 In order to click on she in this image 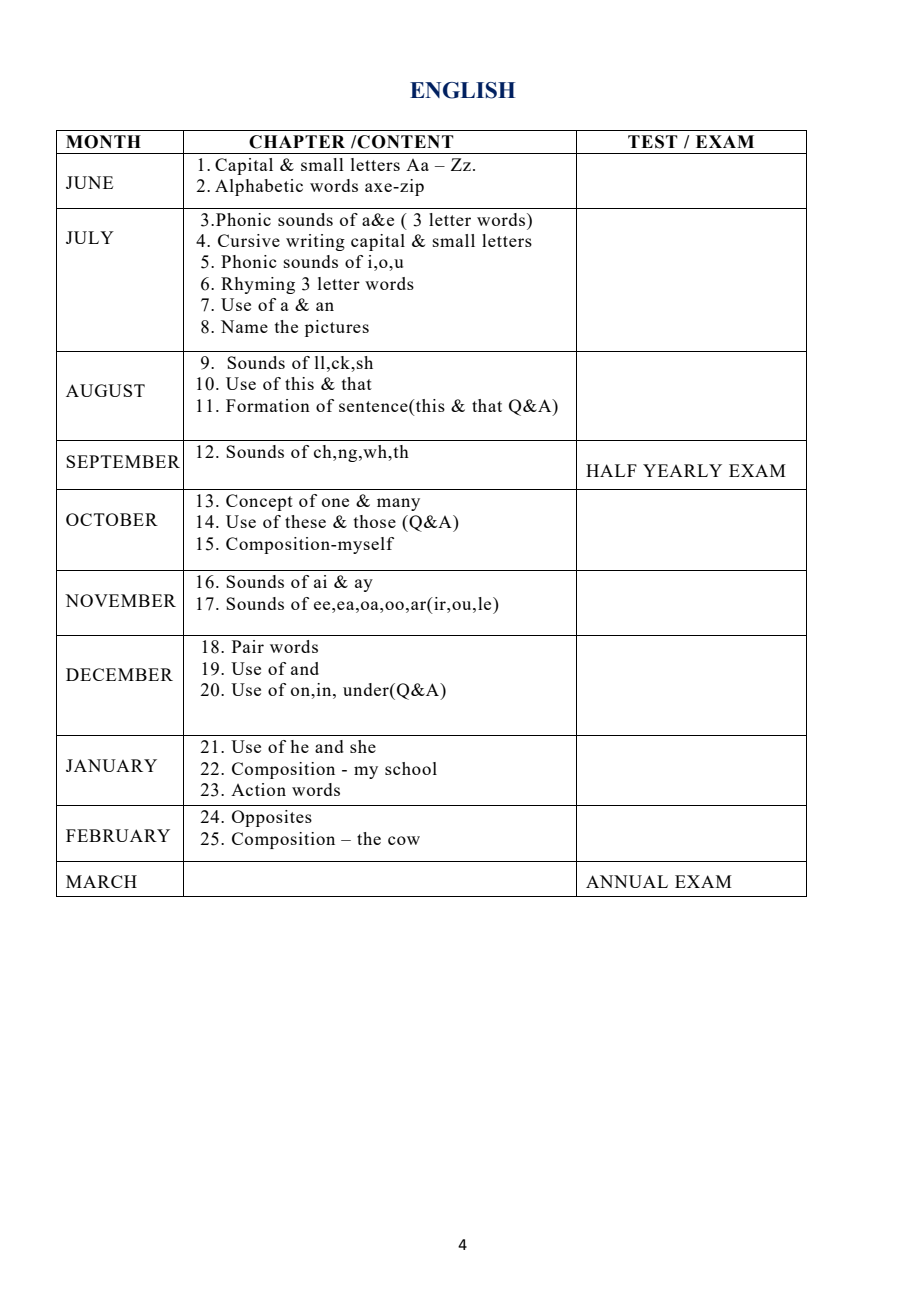, I will do `click(363, 746)`.
